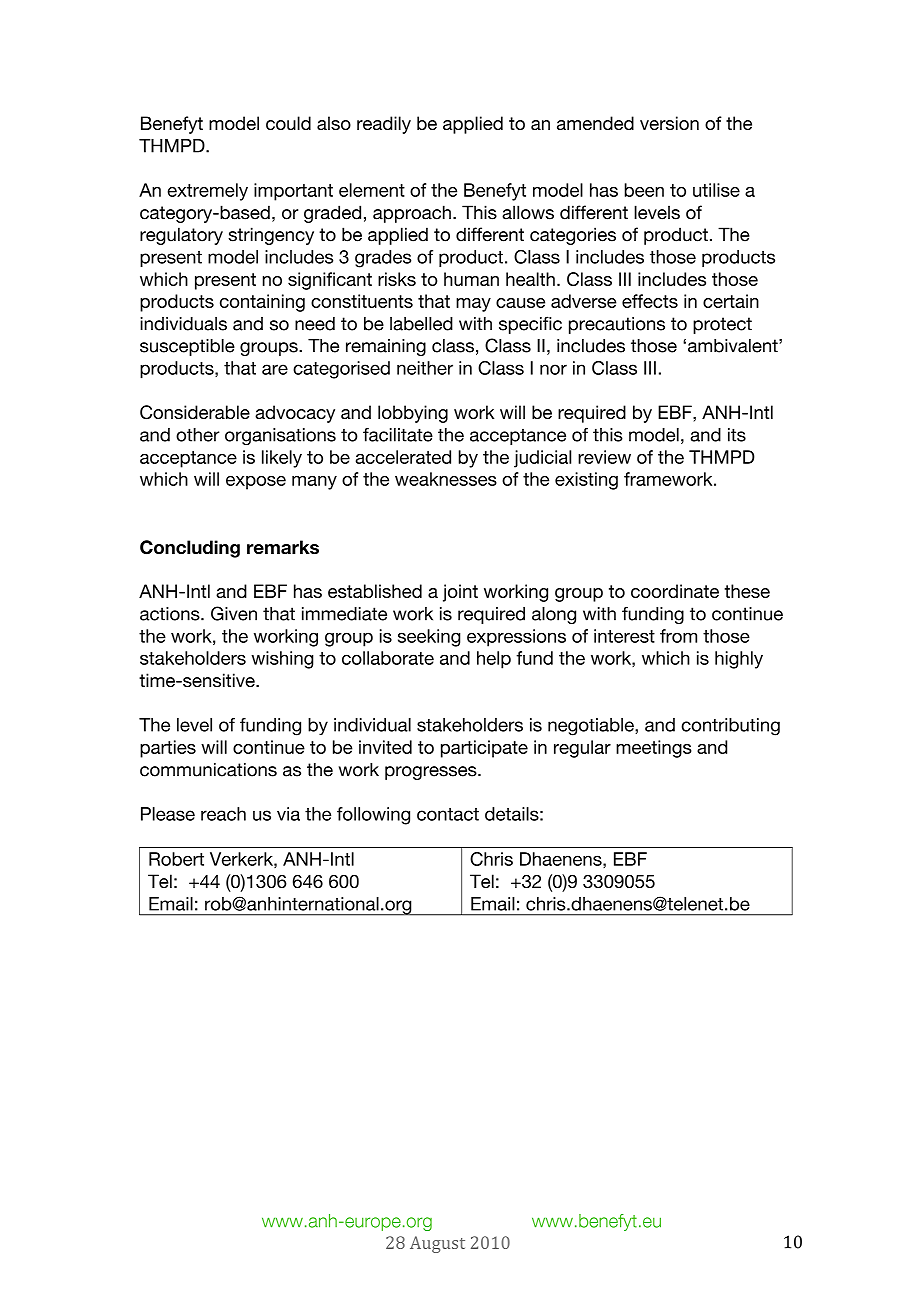  What do you see at coordinates (678, 636) in the page?
I see `from` at bounding box center [678, 636].
